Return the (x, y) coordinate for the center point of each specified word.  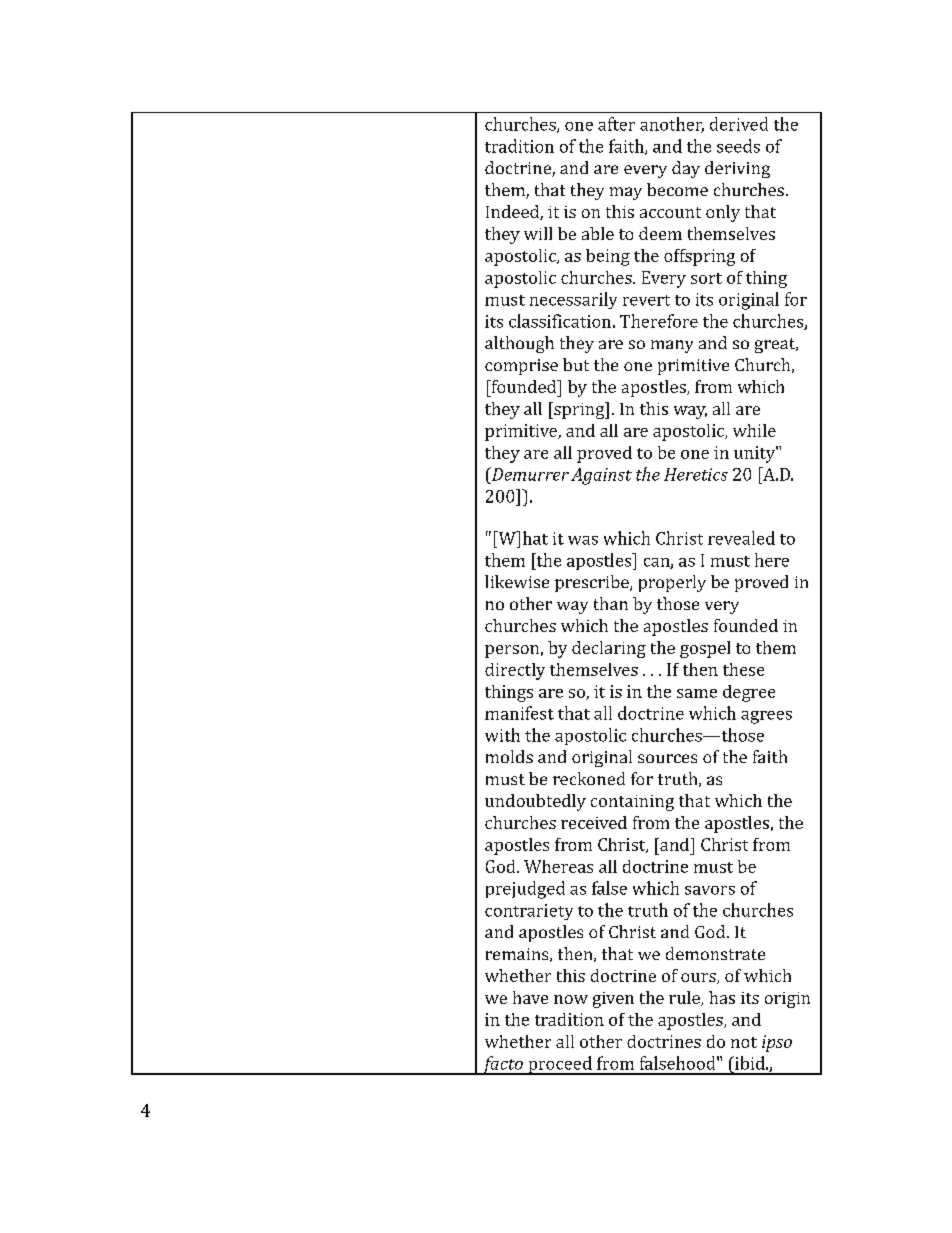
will (538, 233)
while (754, 430)
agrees (766, 717)
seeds (738, 146)
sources (667, 758)
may (626, 193)
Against (601, 476)
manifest (519, 713)
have (530, 997)
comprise (521, 367)
